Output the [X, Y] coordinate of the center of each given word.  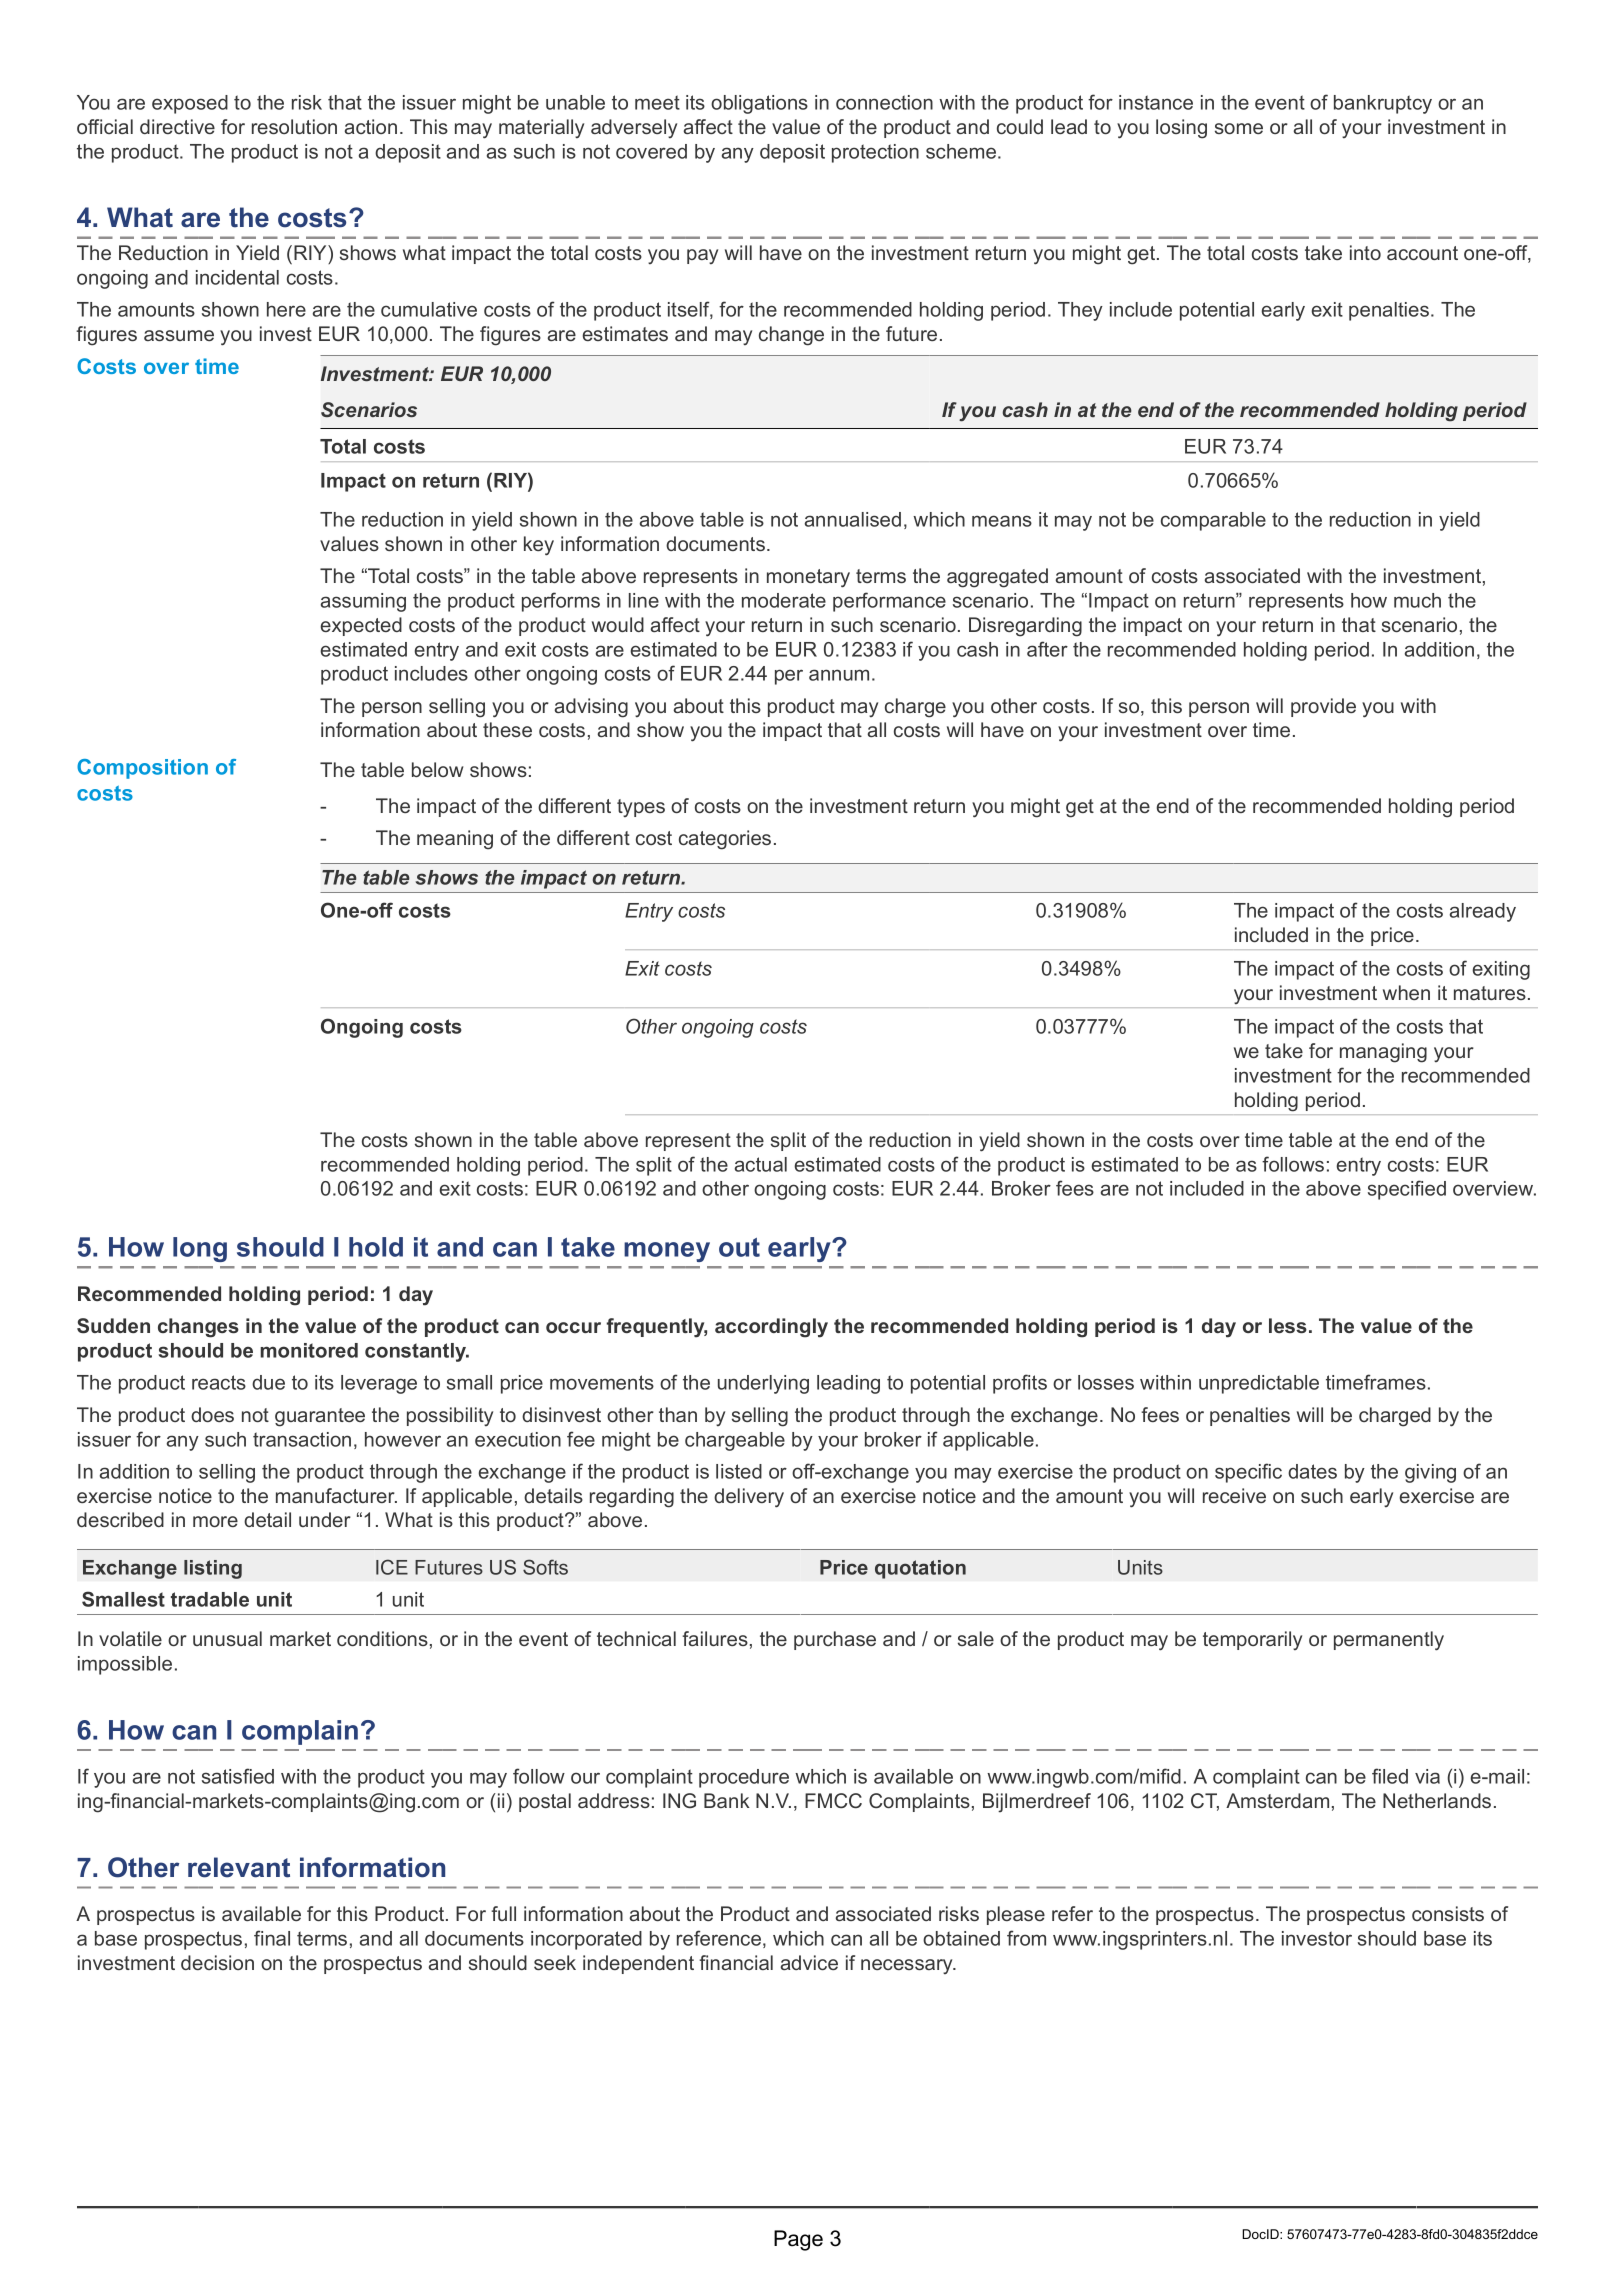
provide [1323, 707]
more [215, 1521]
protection [875, 153]
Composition [142, 769]
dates [1312, 1471]
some [1239, 128]
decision [217, 1962]
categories [725, 840]
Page [798, 2240]
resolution [294, 126]
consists [1448, 1913]
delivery [749, 1498]
